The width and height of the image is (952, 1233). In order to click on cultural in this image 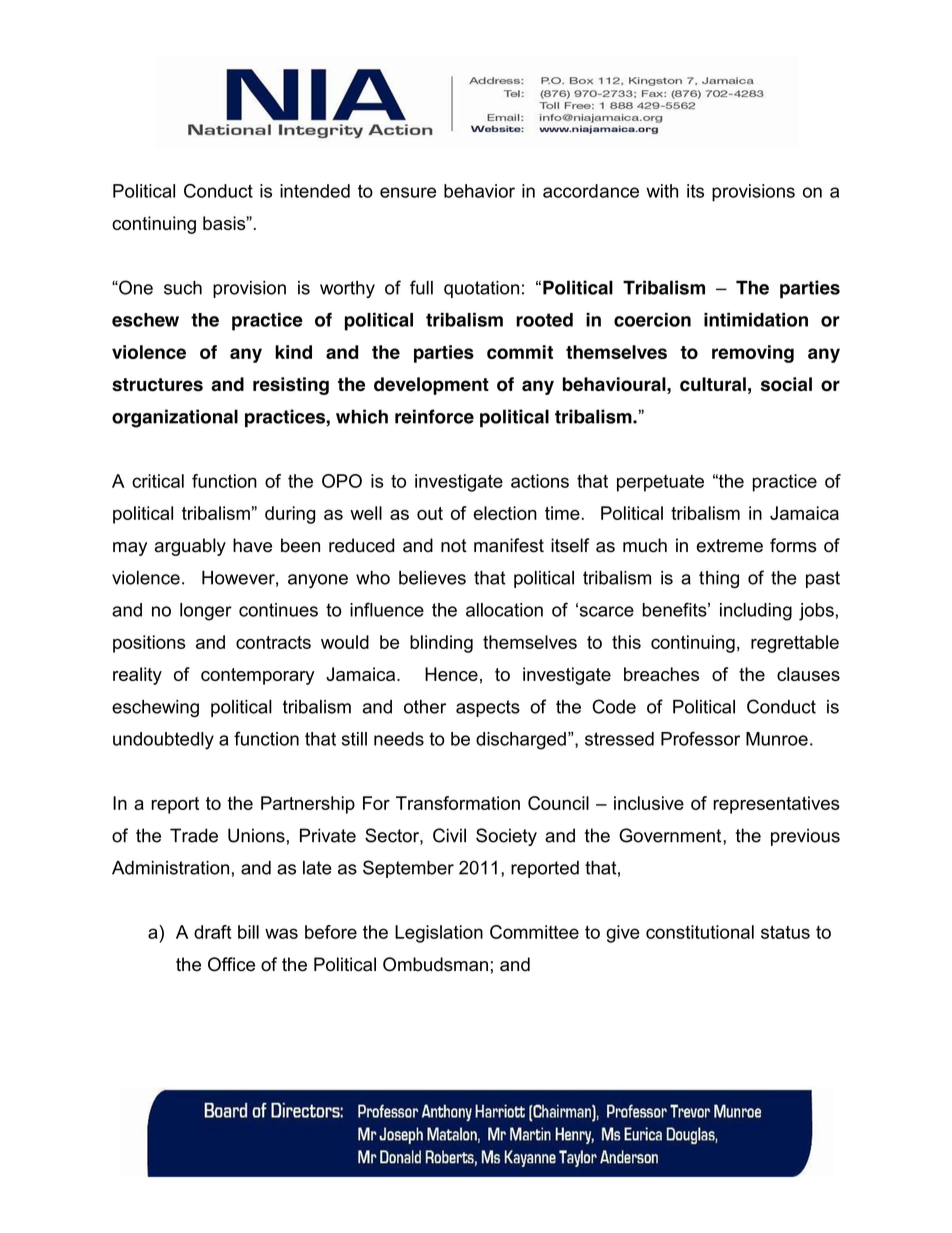, I will do `click(713, 384)`.
